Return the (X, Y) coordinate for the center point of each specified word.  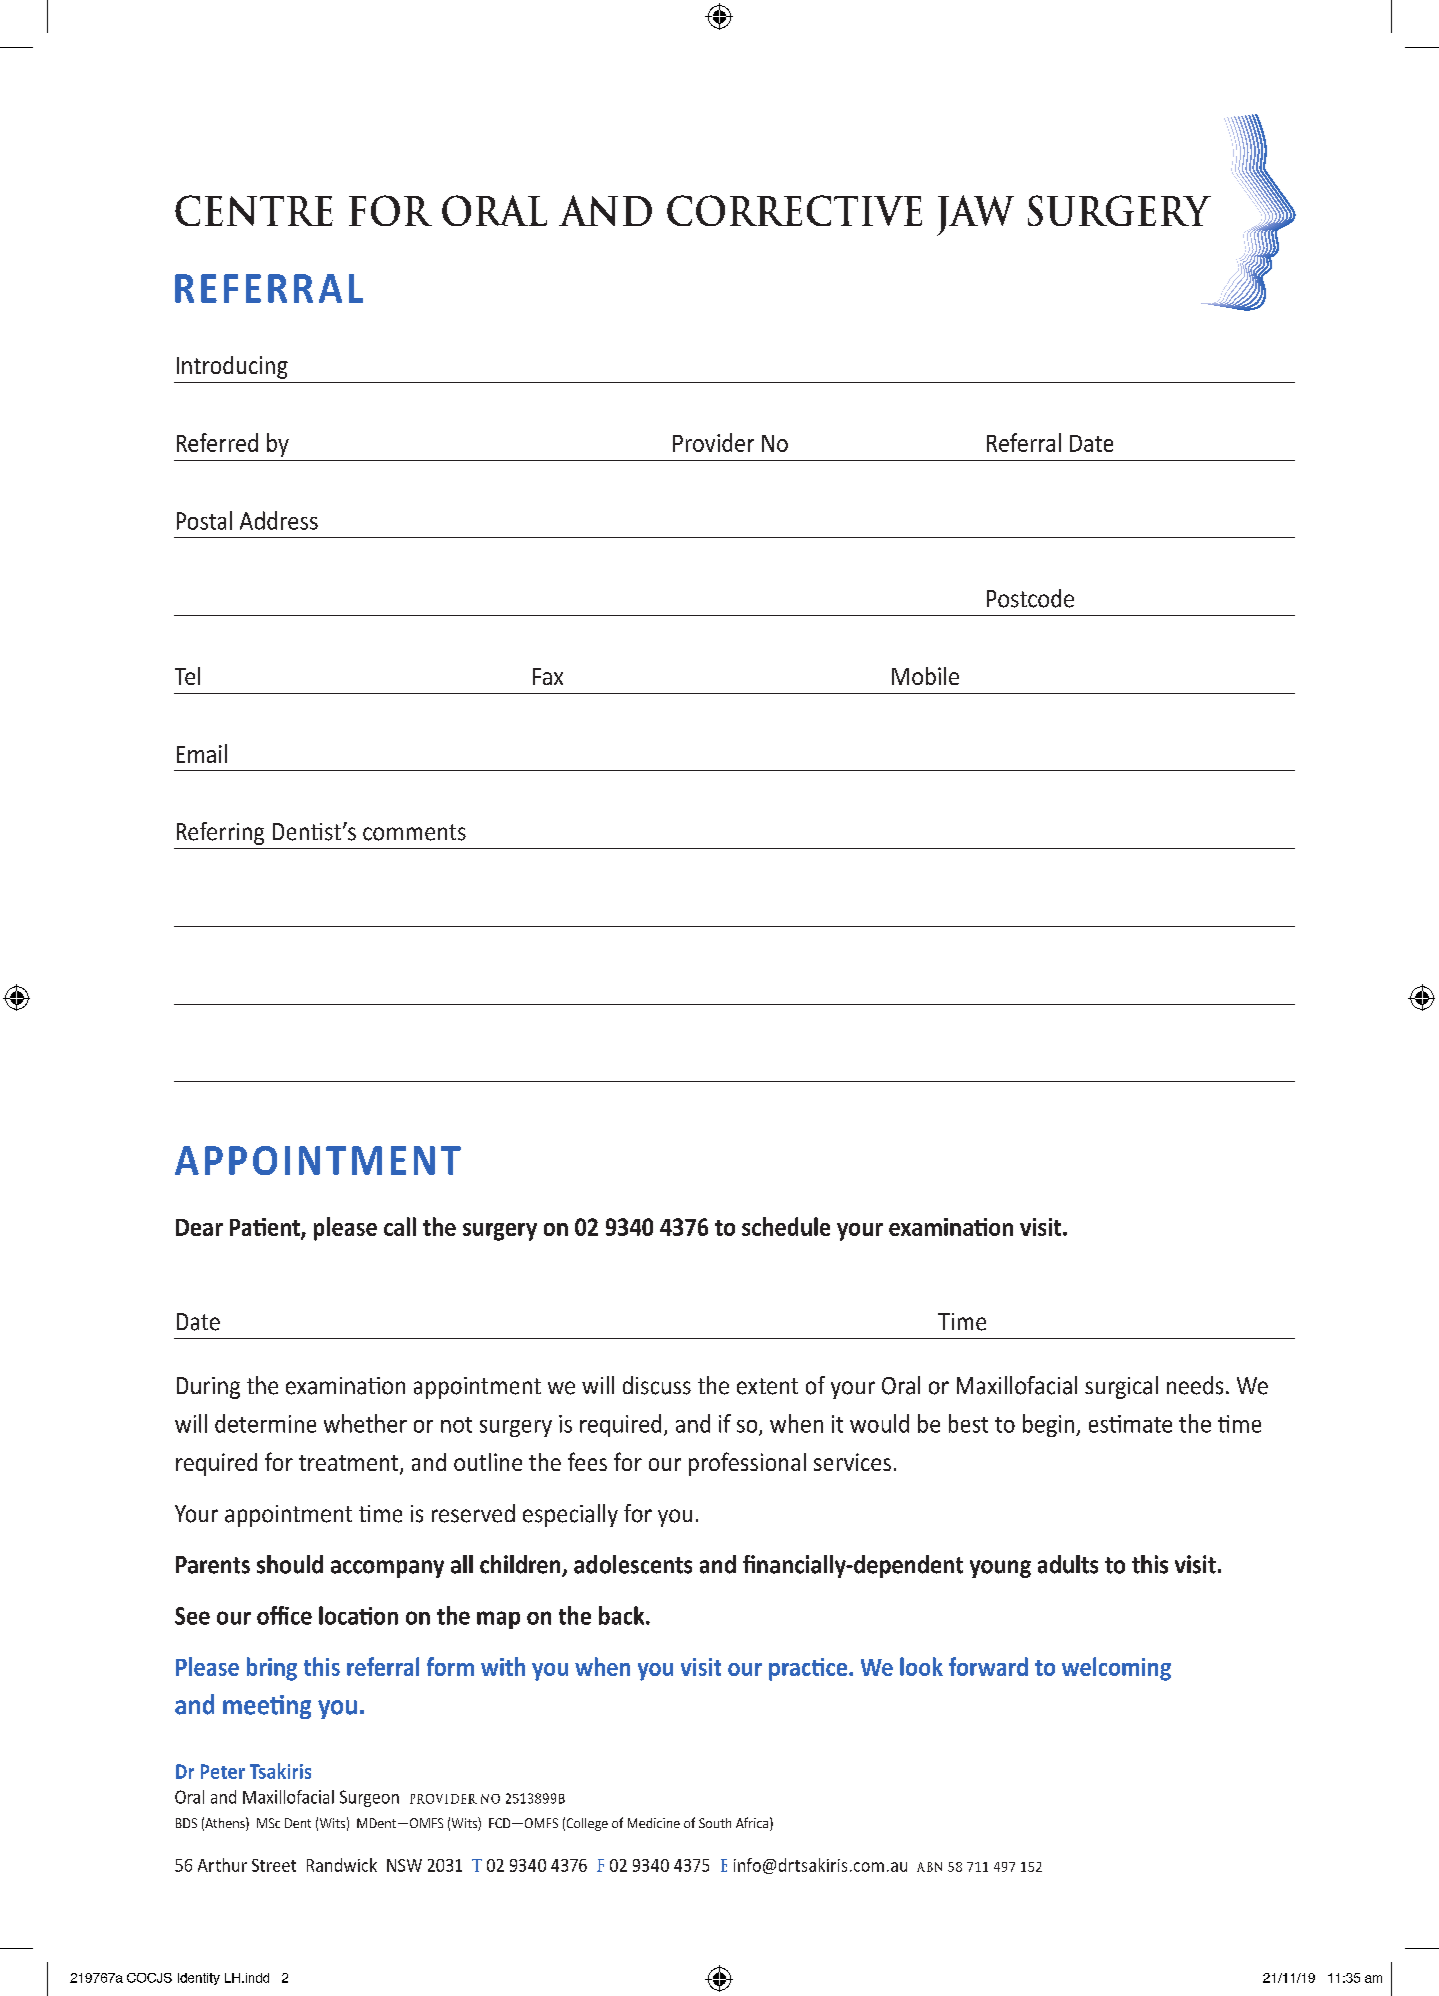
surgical (1121, 1387)
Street (274, 1865)
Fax (548, 676)
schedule (786, 1226)
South (715, 1823)
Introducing (232, 367)
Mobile (925, 676)
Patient (266, 1228)
